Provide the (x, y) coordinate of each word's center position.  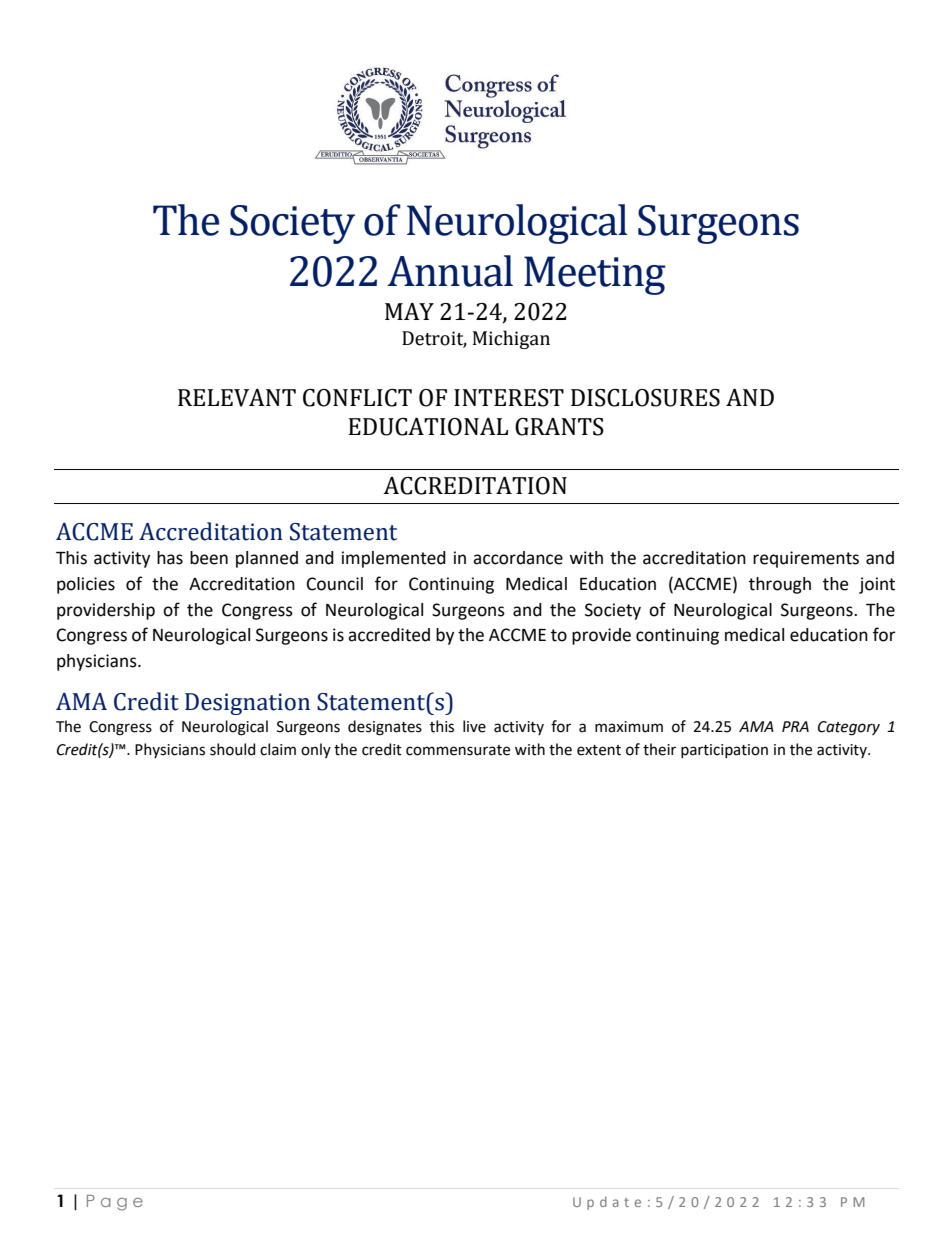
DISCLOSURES (645, 398)
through (780, 585)
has (170, 558)
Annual (450, 271)
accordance (518, 558)
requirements (806, 559)
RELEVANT (237, 398)
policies (86, 585)
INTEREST (509, 398)
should (232, 749)
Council (335, 584)
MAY (409, 311)
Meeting (595, 275)
